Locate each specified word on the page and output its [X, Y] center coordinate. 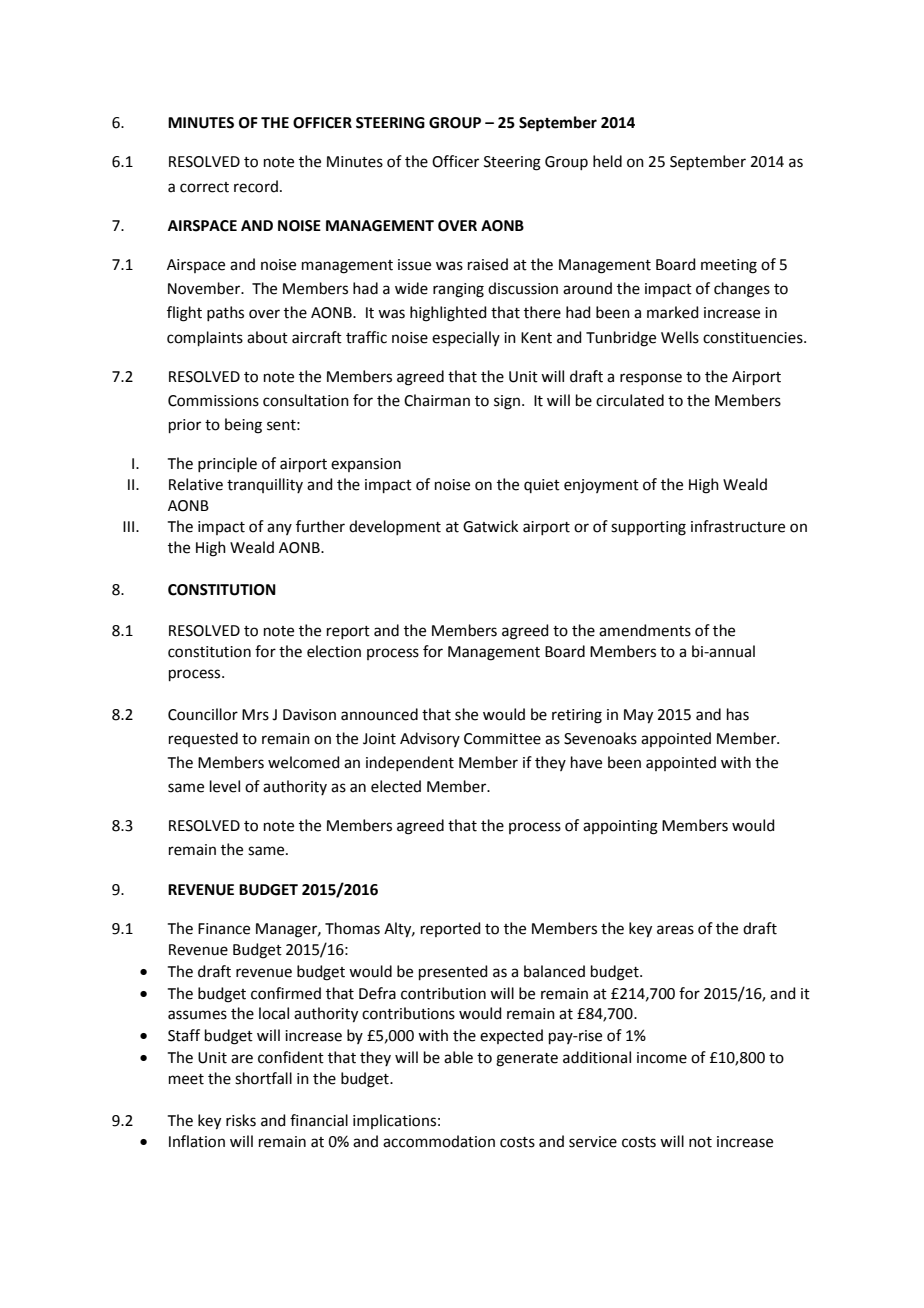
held [607, 161]
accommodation [439, 1141]
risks [241, 1120]
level [225, 786]
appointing [620, 827]
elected [396, 786]
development [395, 527]
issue [414, 265]
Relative [196, 484]
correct [204, 187]
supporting [648, 528]
